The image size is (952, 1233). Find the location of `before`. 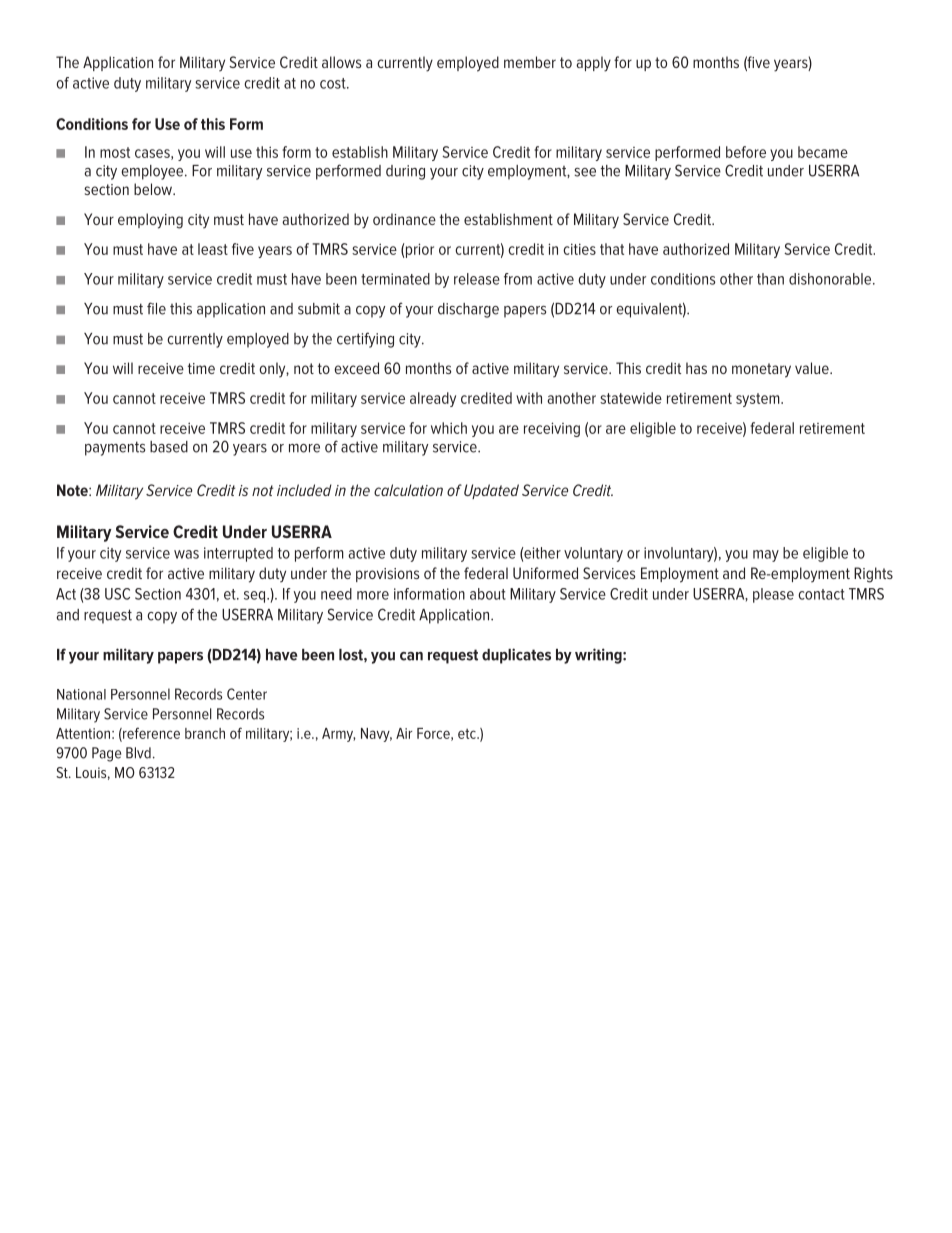

before is located at coordinates (746, 152).
